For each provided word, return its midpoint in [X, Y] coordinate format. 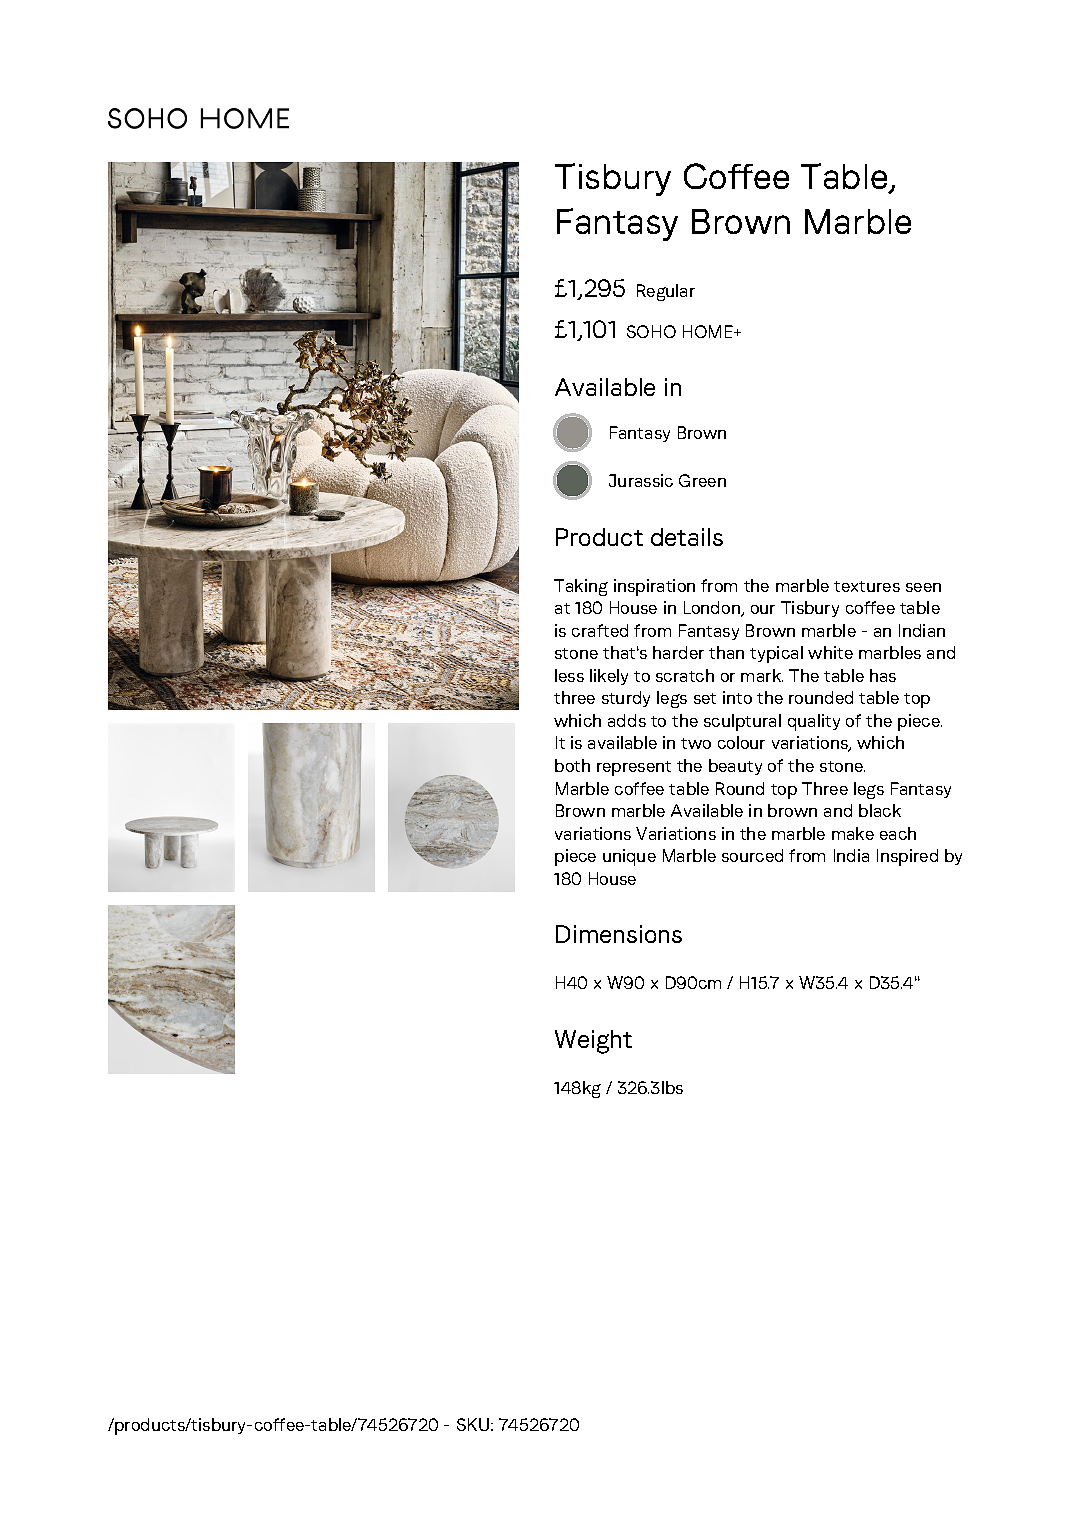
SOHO [651, 331]
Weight [593, 1042]
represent [634, 768]
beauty [735, 767]
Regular [666, 292]
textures [867, 586]
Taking [581, 587]
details [687, 537]
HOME [709, 331]
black [880, 810]
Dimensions [619, 934]
